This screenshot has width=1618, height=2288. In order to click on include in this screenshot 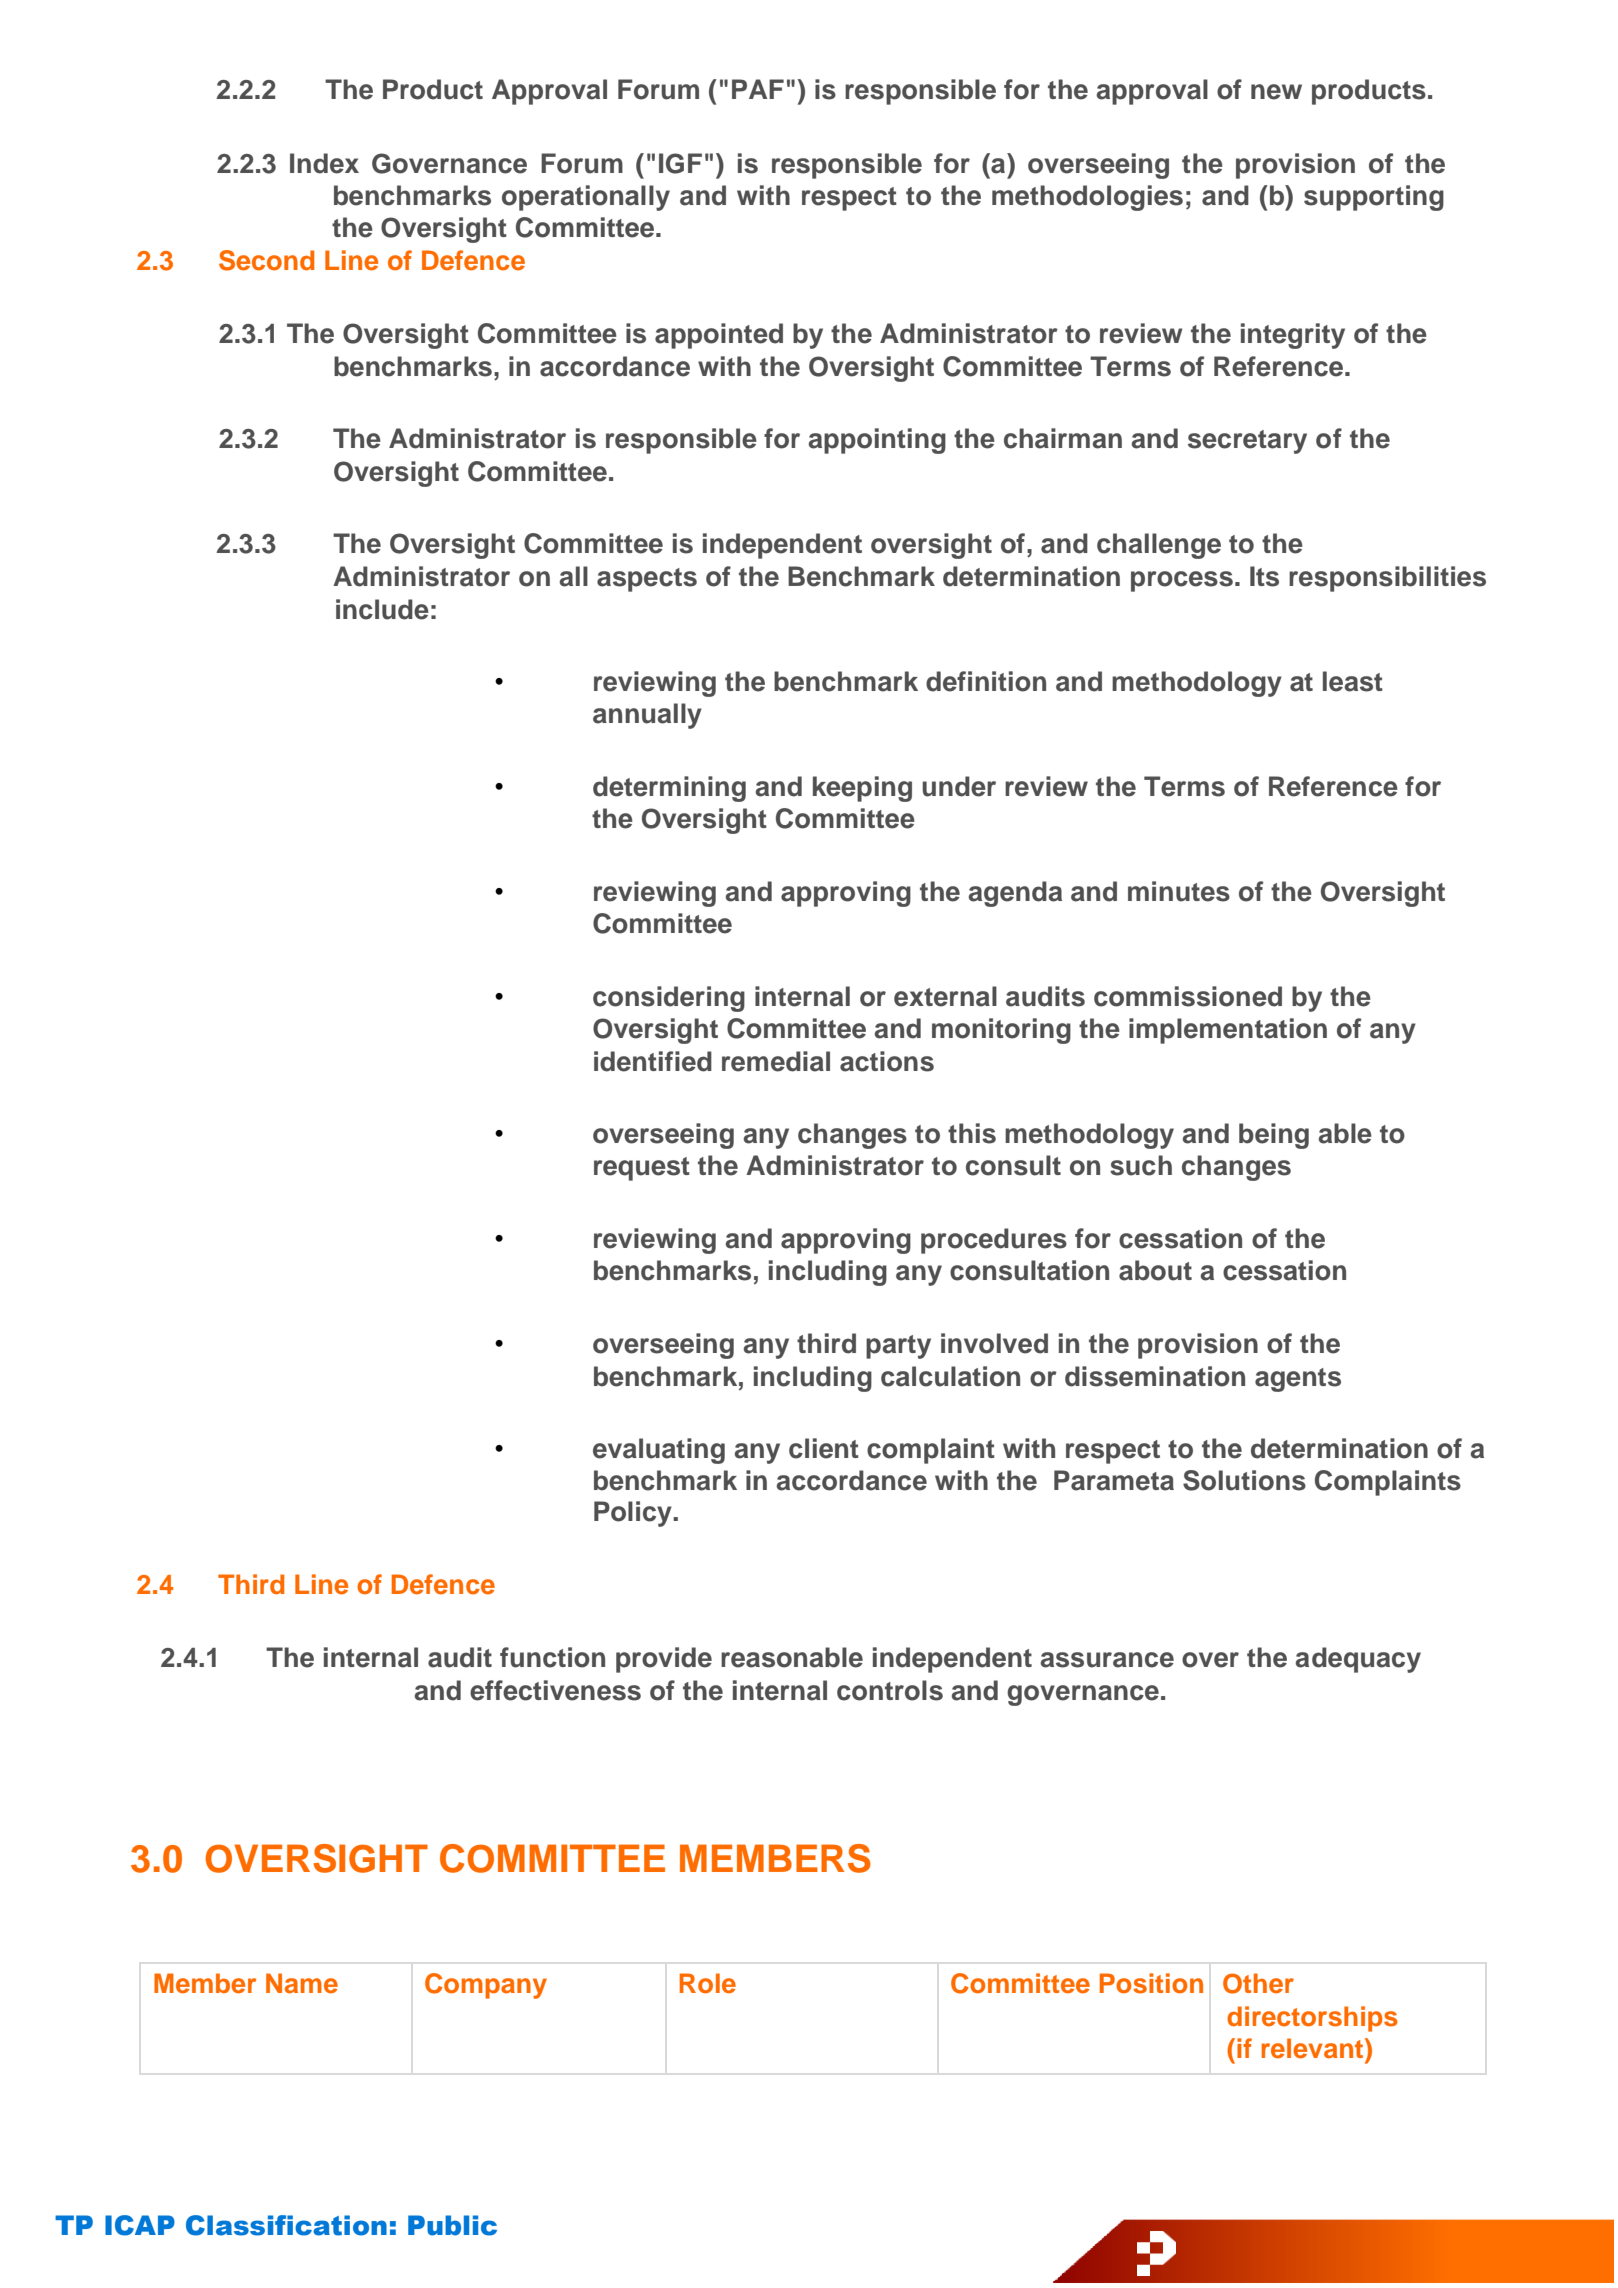, I will do `click(382, 609)`.
